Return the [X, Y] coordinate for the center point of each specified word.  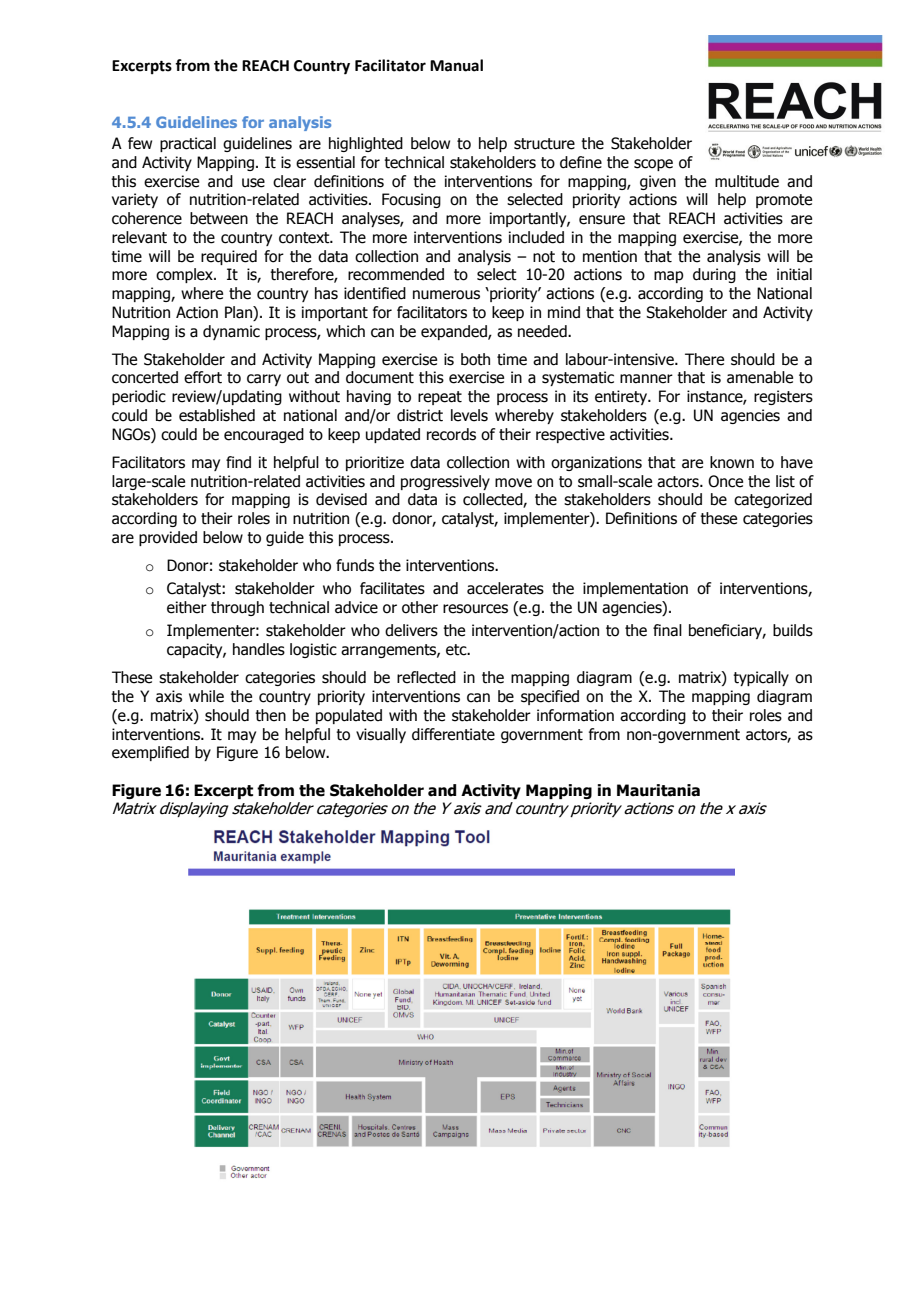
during [714, 275]
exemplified [150, 753]
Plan [239, 313]
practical [188, 144]
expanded [455, 332]
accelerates [505, 588]
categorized [773, 500]
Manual [456, 65]
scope [653, 165]
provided [168, 538]
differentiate [453, 734]
